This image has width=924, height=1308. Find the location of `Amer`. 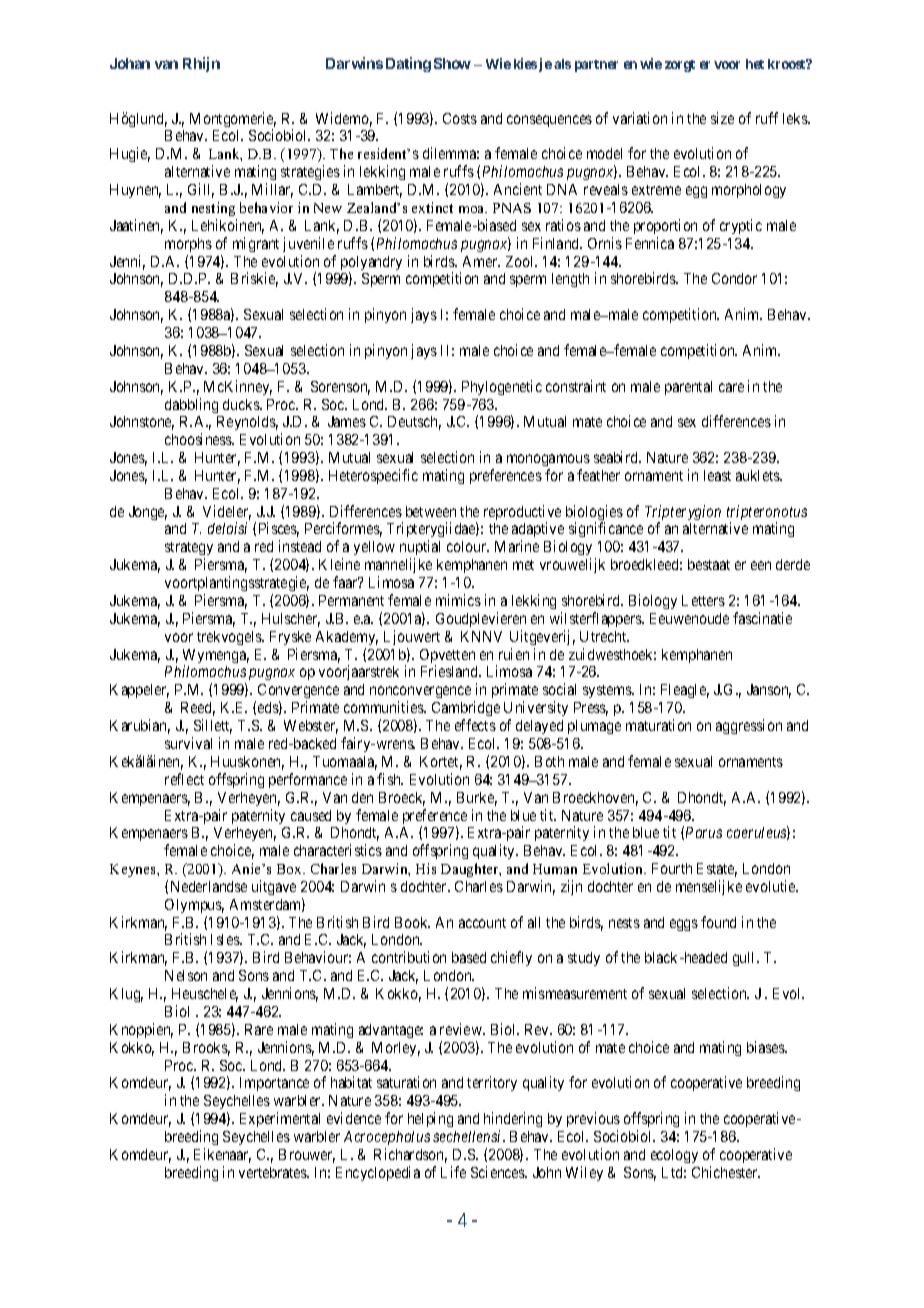

Amer is located at coordinates (481, 261).
